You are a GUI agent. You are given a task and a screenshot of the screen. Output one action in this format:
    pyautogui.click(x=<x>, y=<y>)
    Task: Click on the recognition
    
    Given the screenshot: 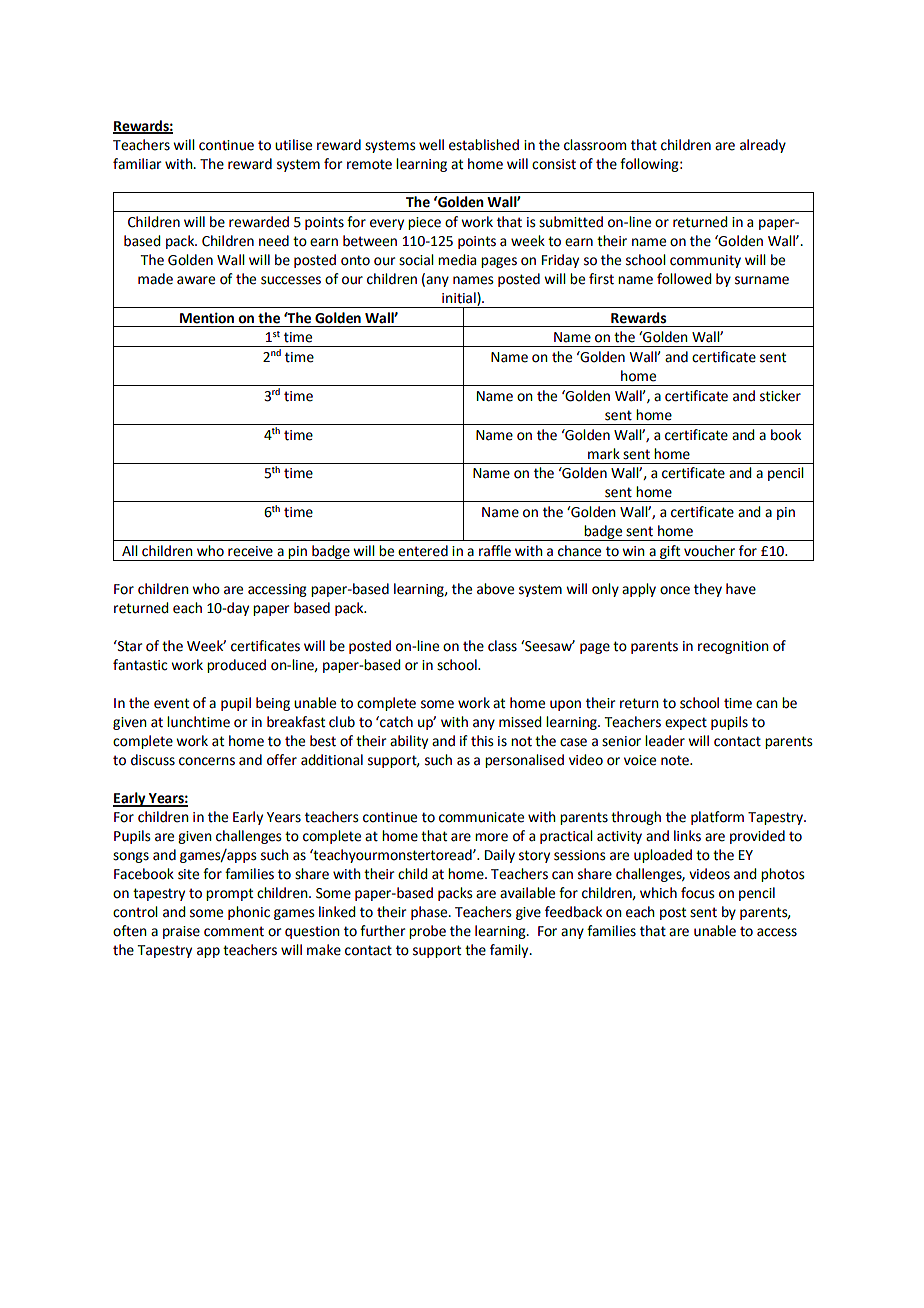 What is the action you would take?
    pyautogui.click(x=733, y=647)
